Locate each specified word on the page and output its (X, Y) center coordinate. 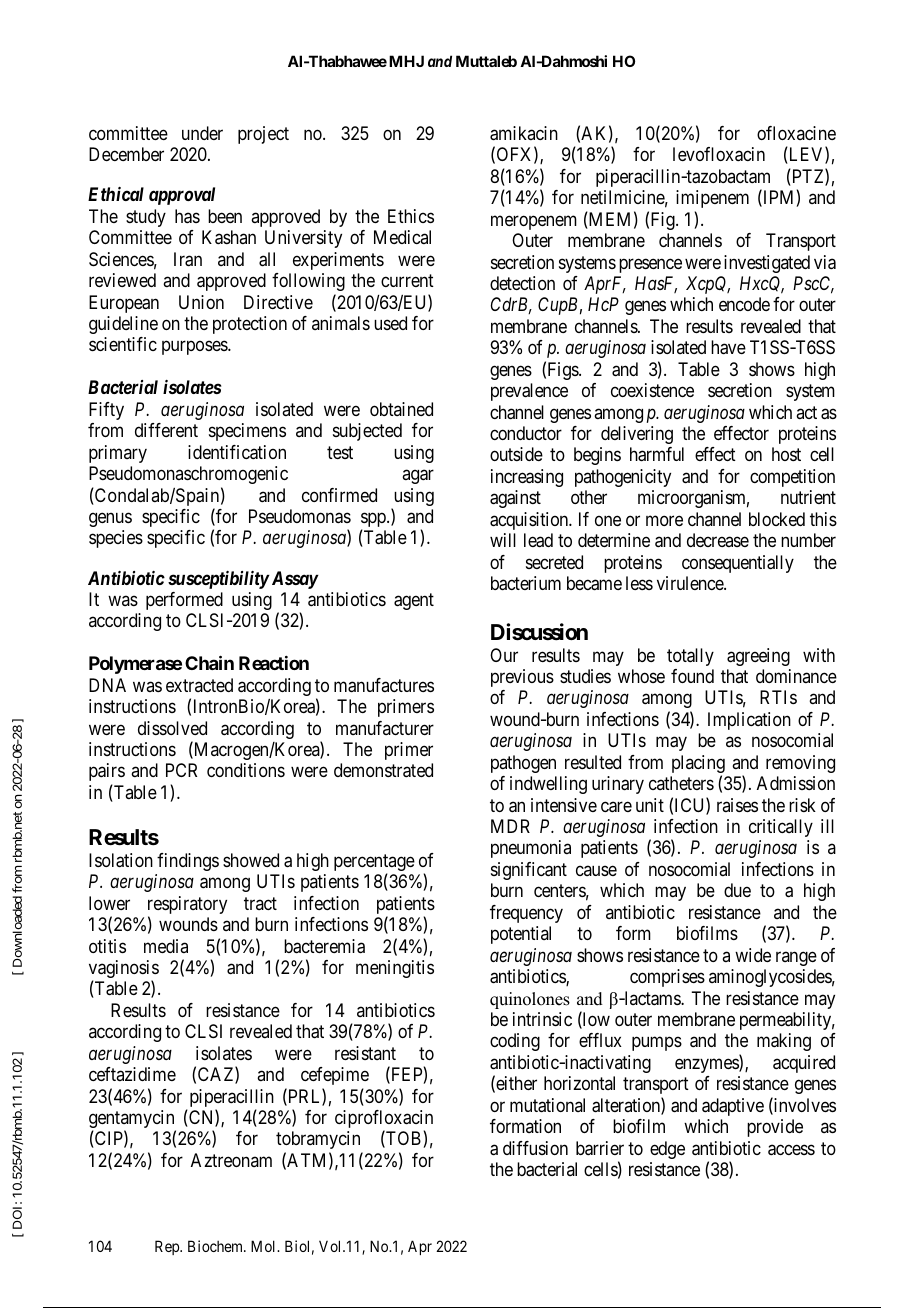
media (166, 946)
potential (521, 935)
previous (522, 678)
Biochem (217, 1246)
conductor (526, 433)
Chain (209, 662)
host (786, 454)
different (166, 430)
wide (753, 955)
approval (182, 196)
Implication (749, 721)
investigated (767, 264)
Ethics (411, 216)
